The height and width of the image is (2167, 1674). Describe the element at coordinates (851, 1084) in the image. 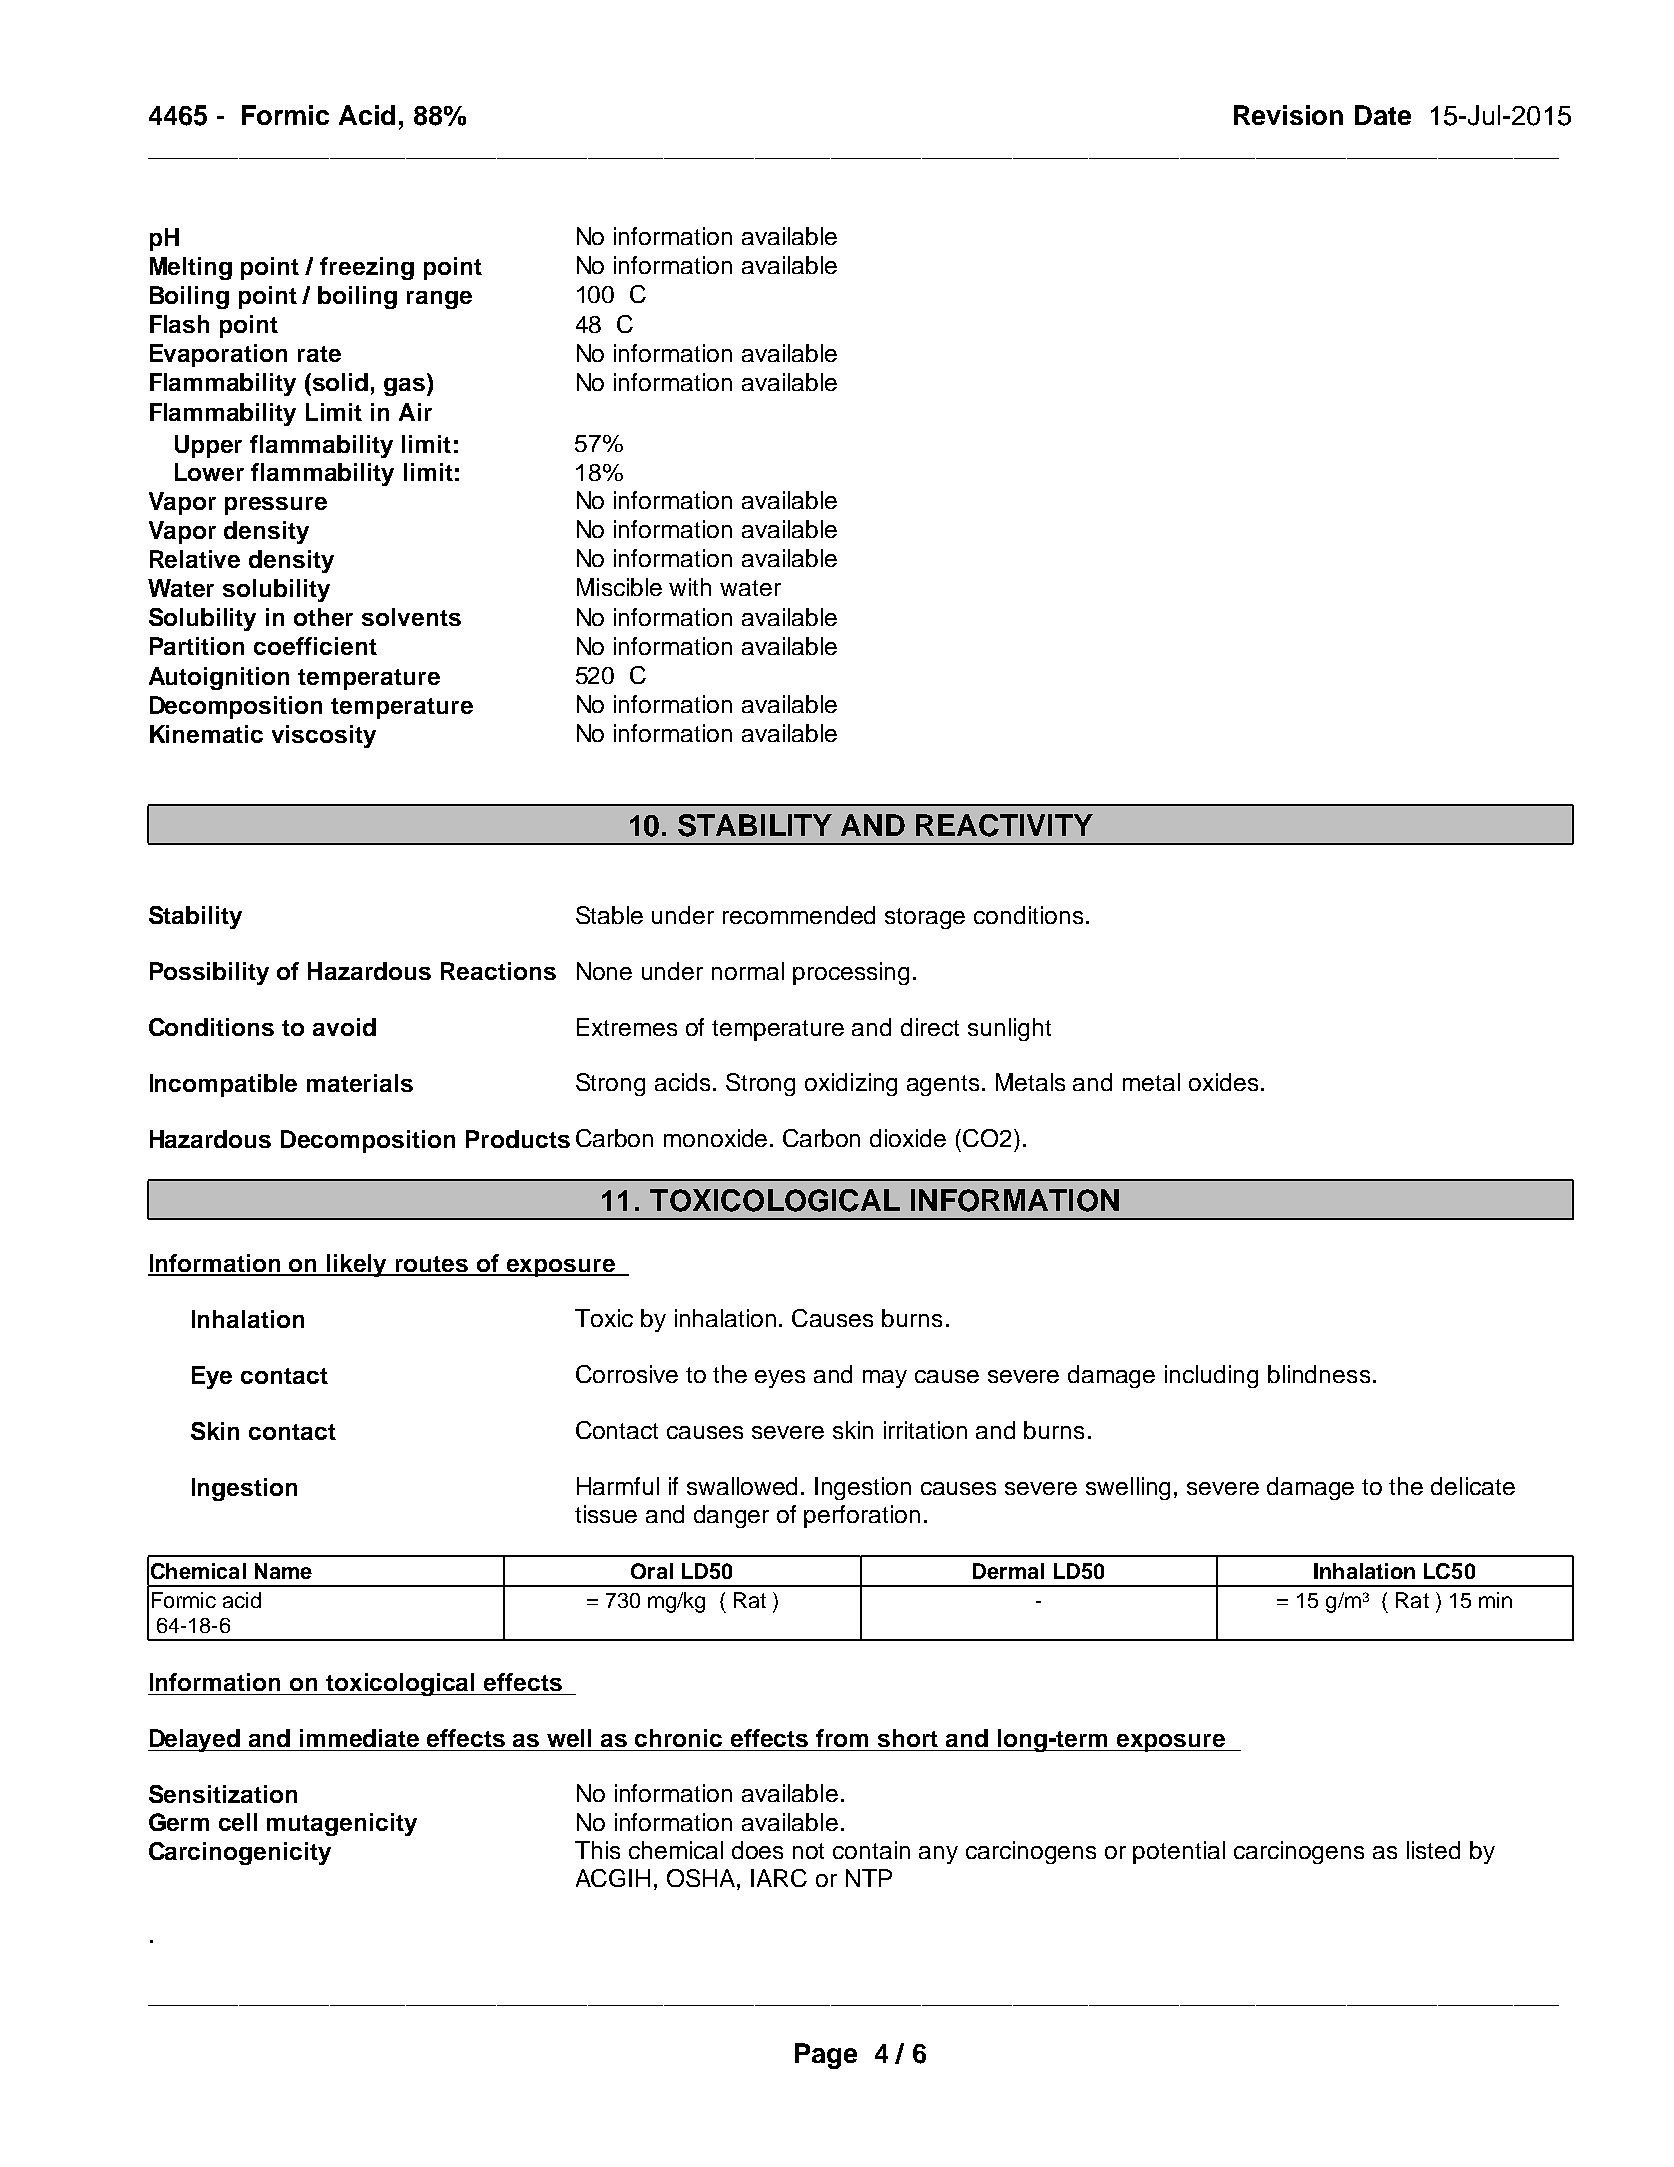

I see `oxidizing` at that location.
